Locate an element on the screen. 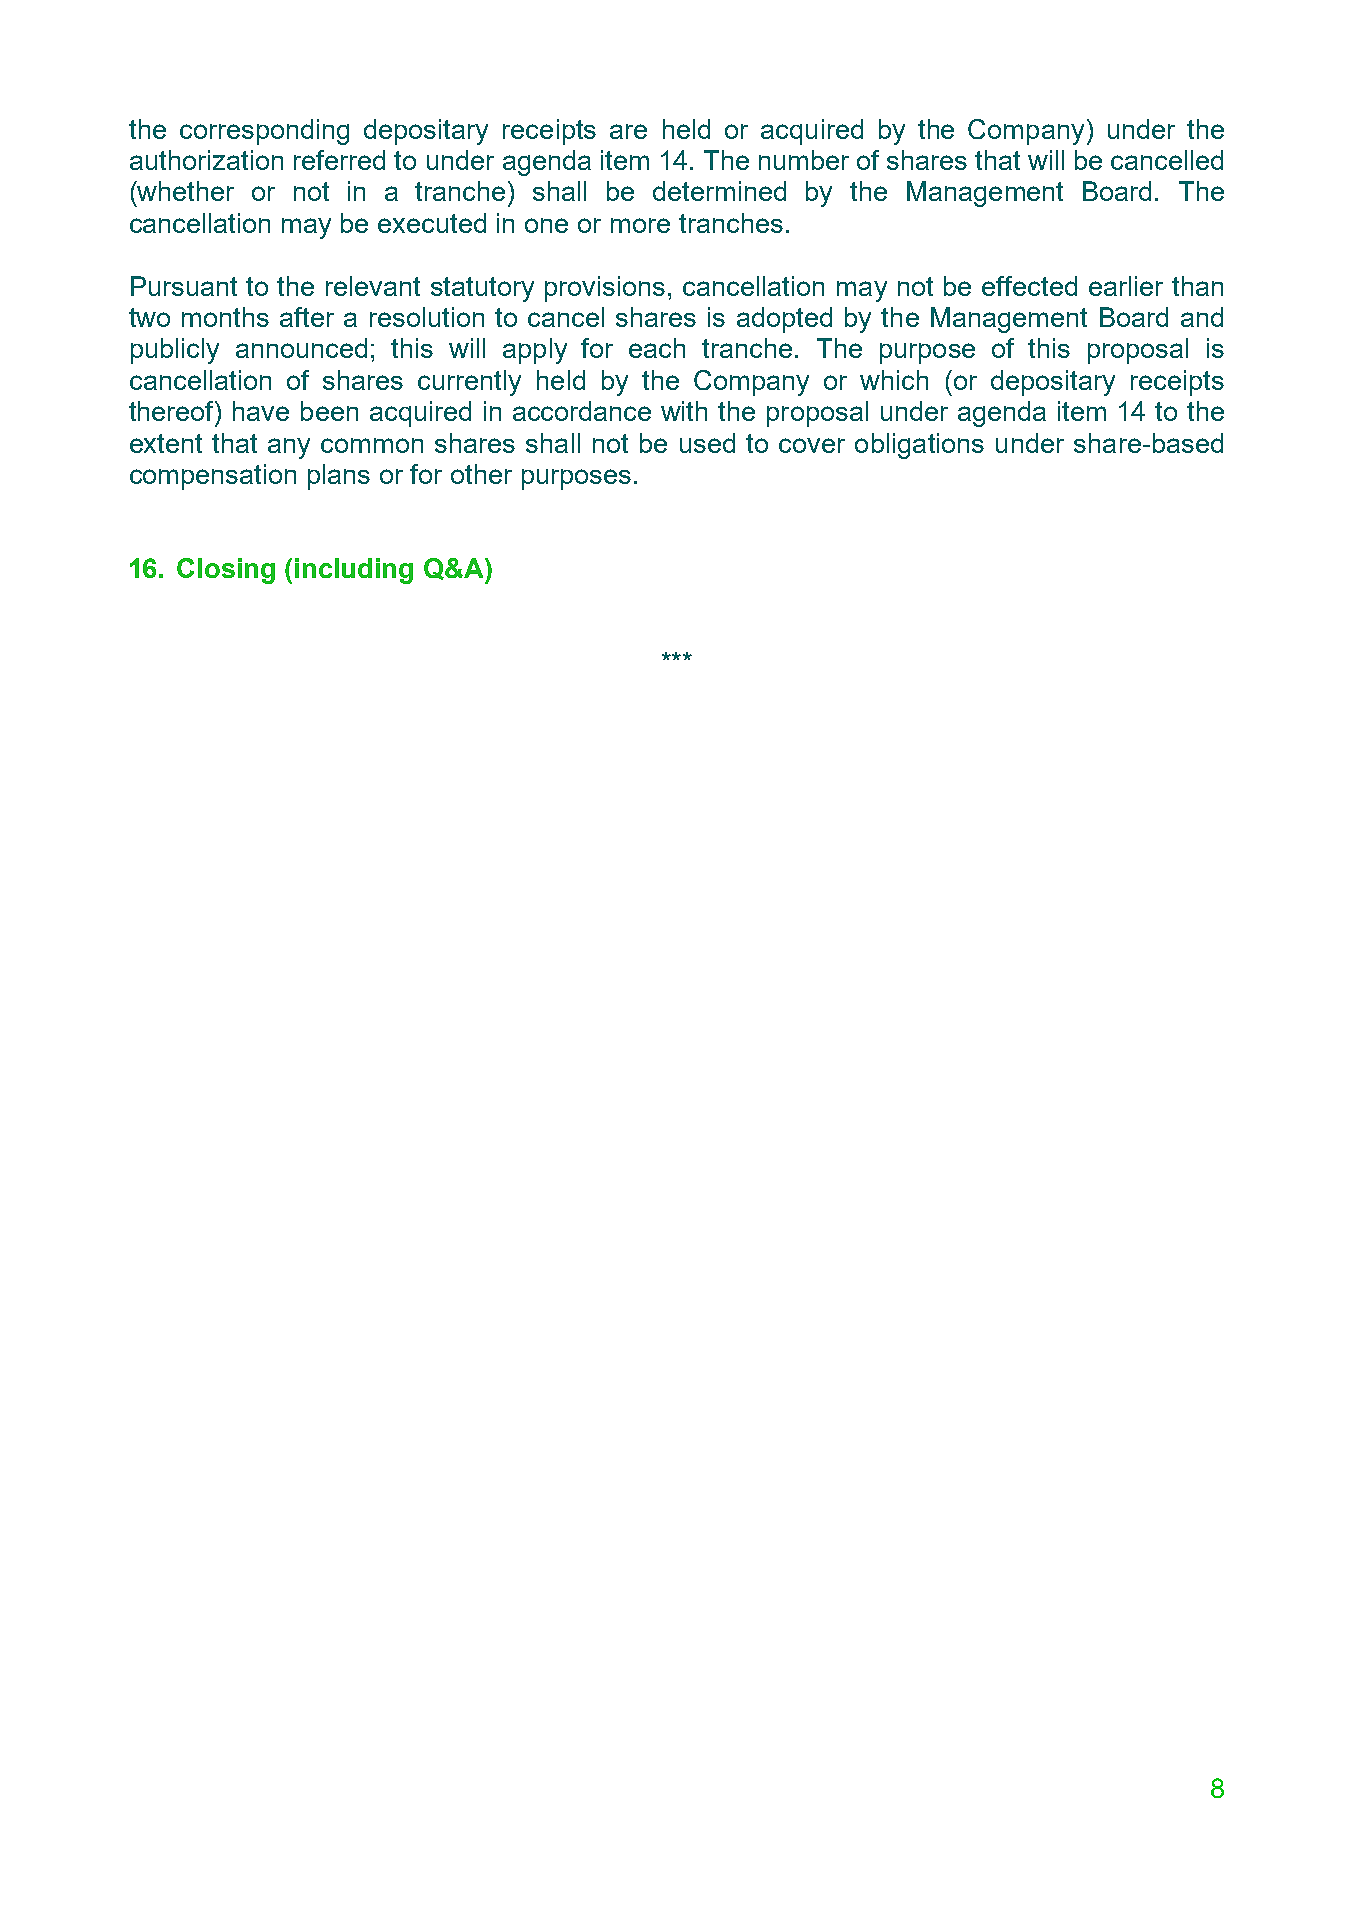 Image resolution: width=1354 pixels, height=1916 pixels. corresponding is located at coordinates (264, 132).
